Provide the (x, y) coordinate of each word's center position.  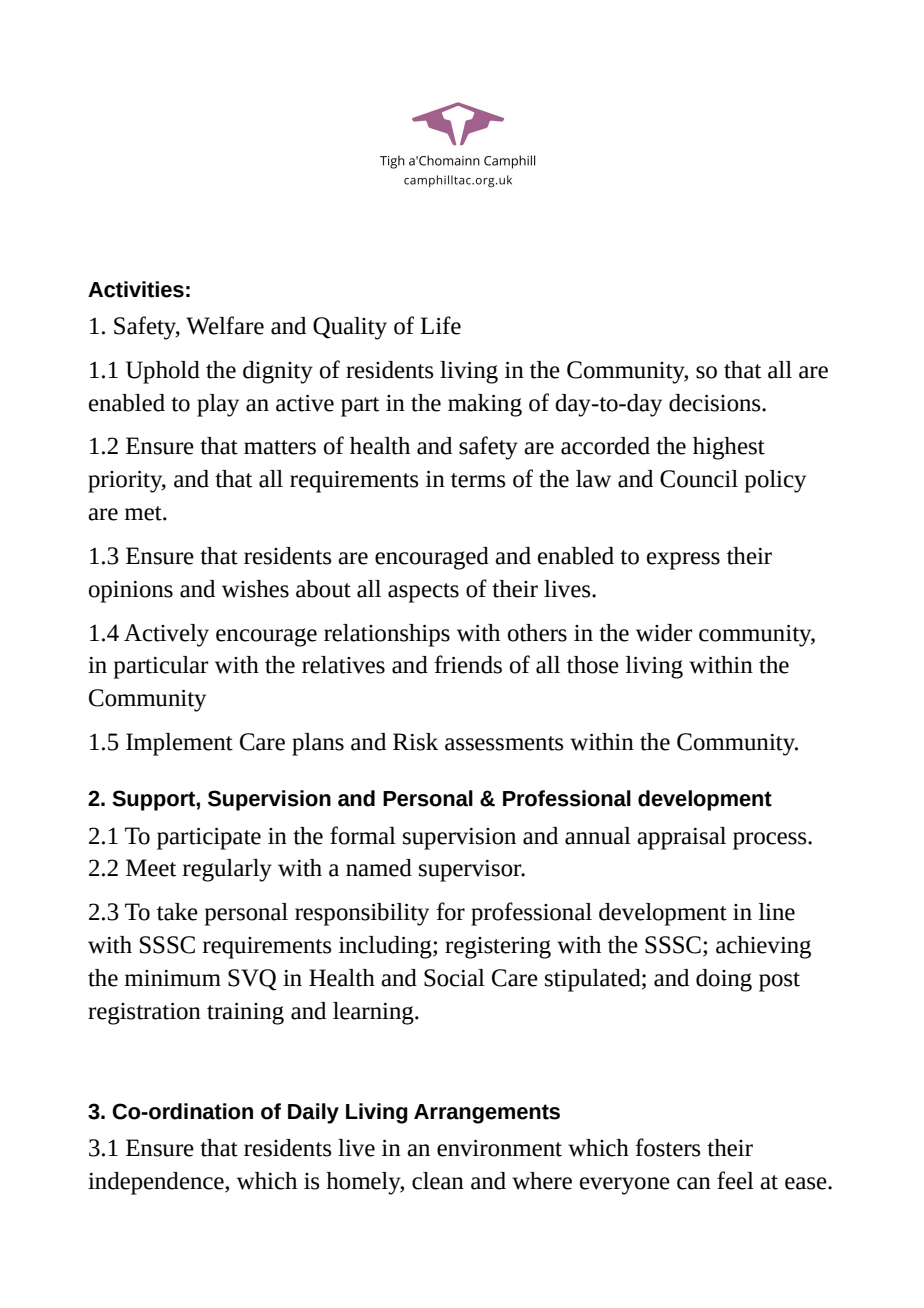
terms (478, 480)
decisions (716, 403)
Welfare (225, 325)
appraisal (681, 838)
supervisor (471, 871)
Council (699, 479)
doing (724, 980)
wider (664, 633)
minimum (173, 978)
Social (454, 978)
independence (157, 1183)
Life (440, 325)
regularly (227, 870)
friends (468, 664)
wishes (255, 589)
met (144, 513)
